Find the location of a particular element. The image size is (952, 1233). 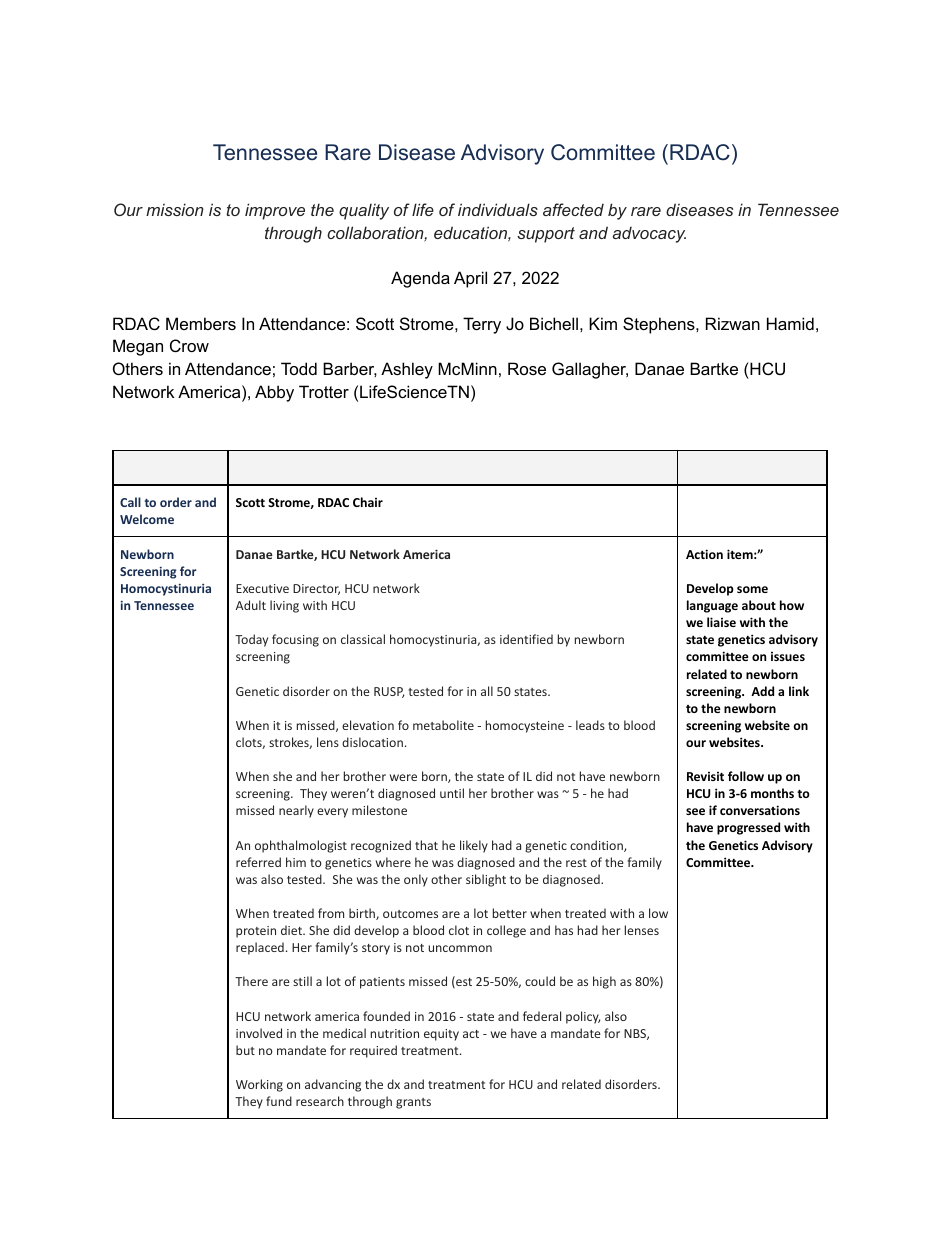

Revisit is located at coordinates (705, 776).
